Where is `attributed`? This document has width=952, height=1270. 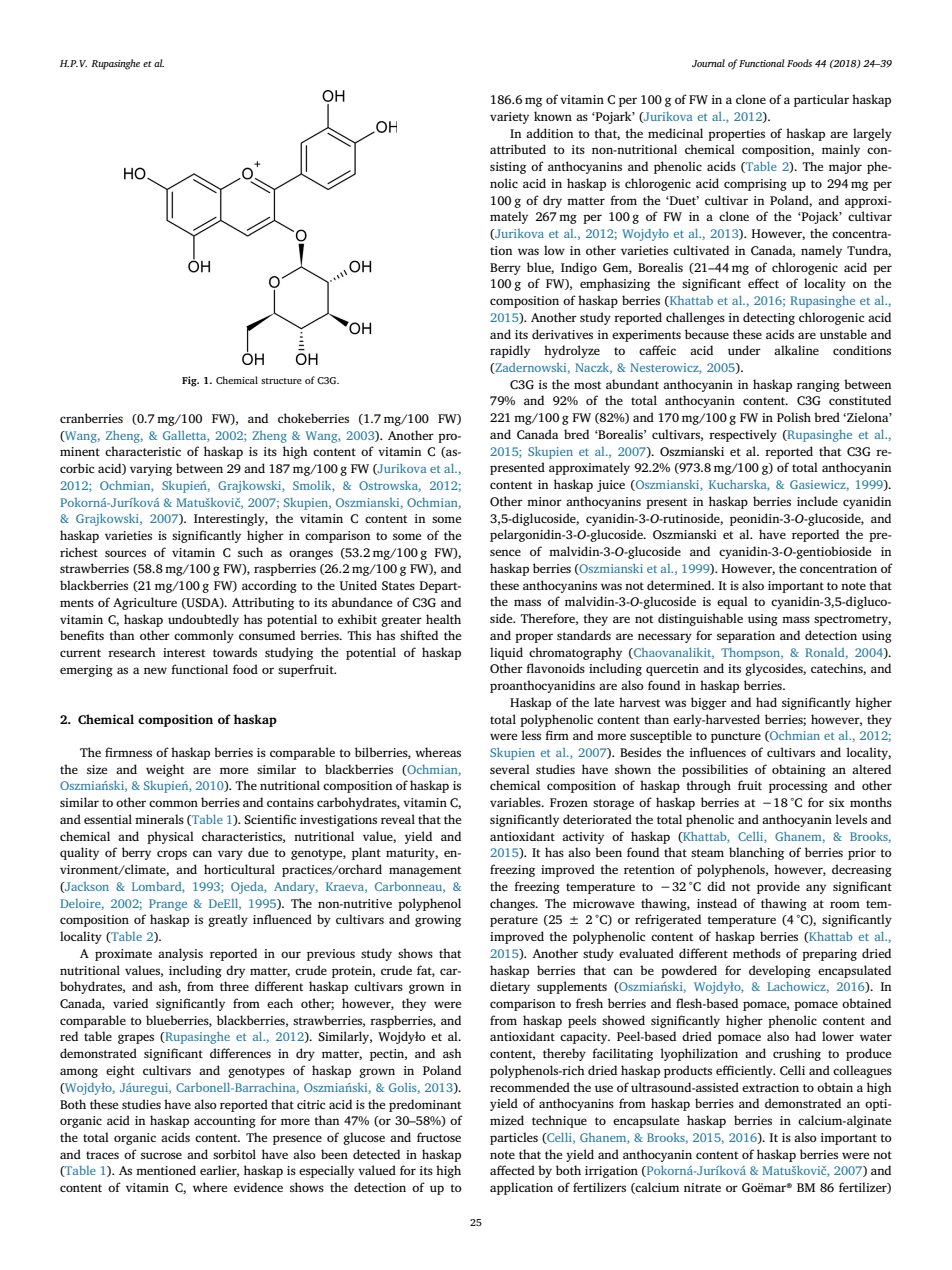 attributed is located at coordinates (518, 149).
